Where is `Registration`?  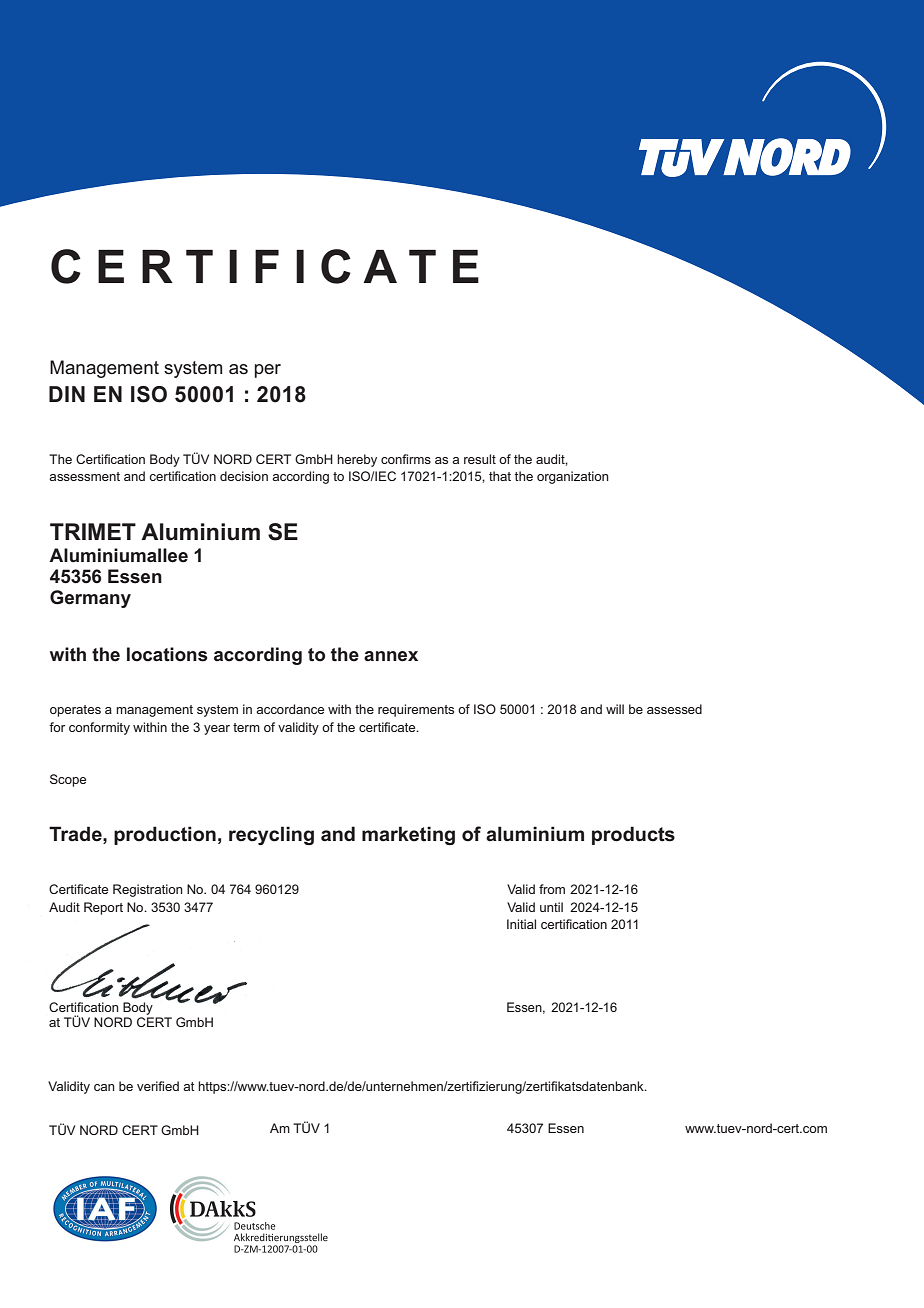
Registration is located at coordinates (148, 890).
